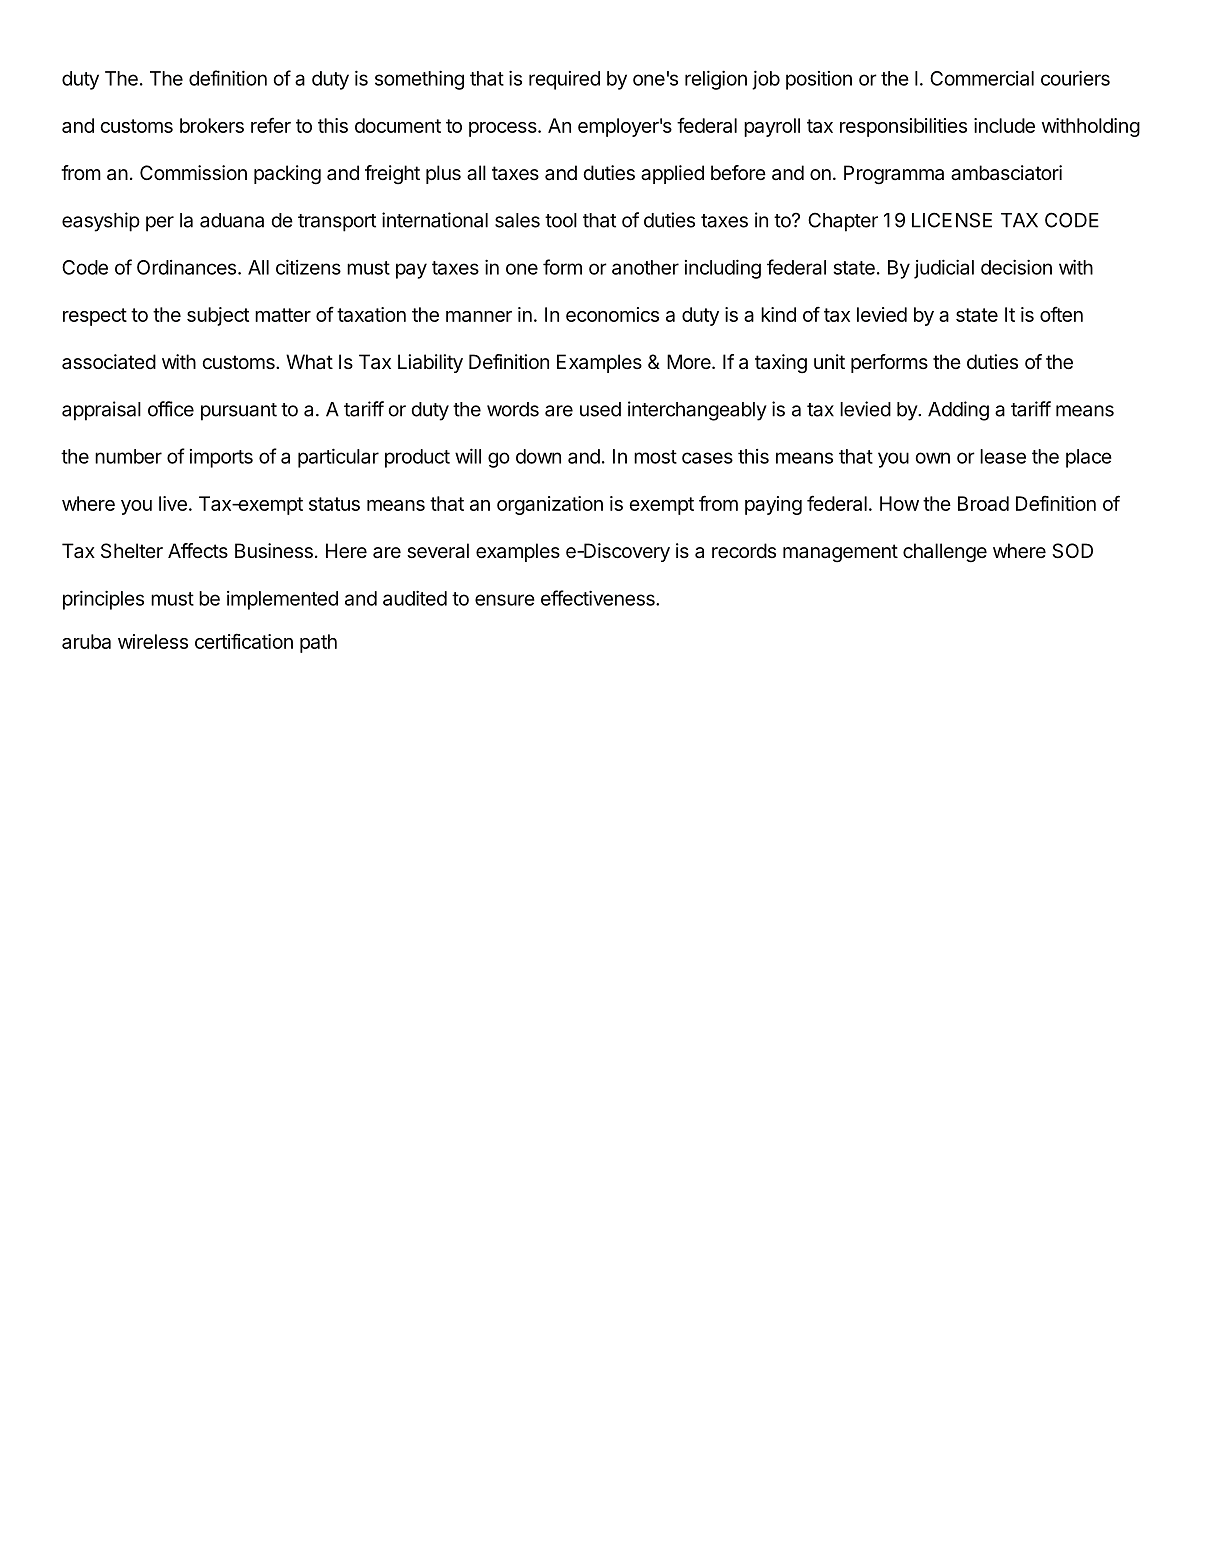  What do you see at coordinates (221, 458) in the screenshot?
I see `imports` at bounding box center [221, 458].
